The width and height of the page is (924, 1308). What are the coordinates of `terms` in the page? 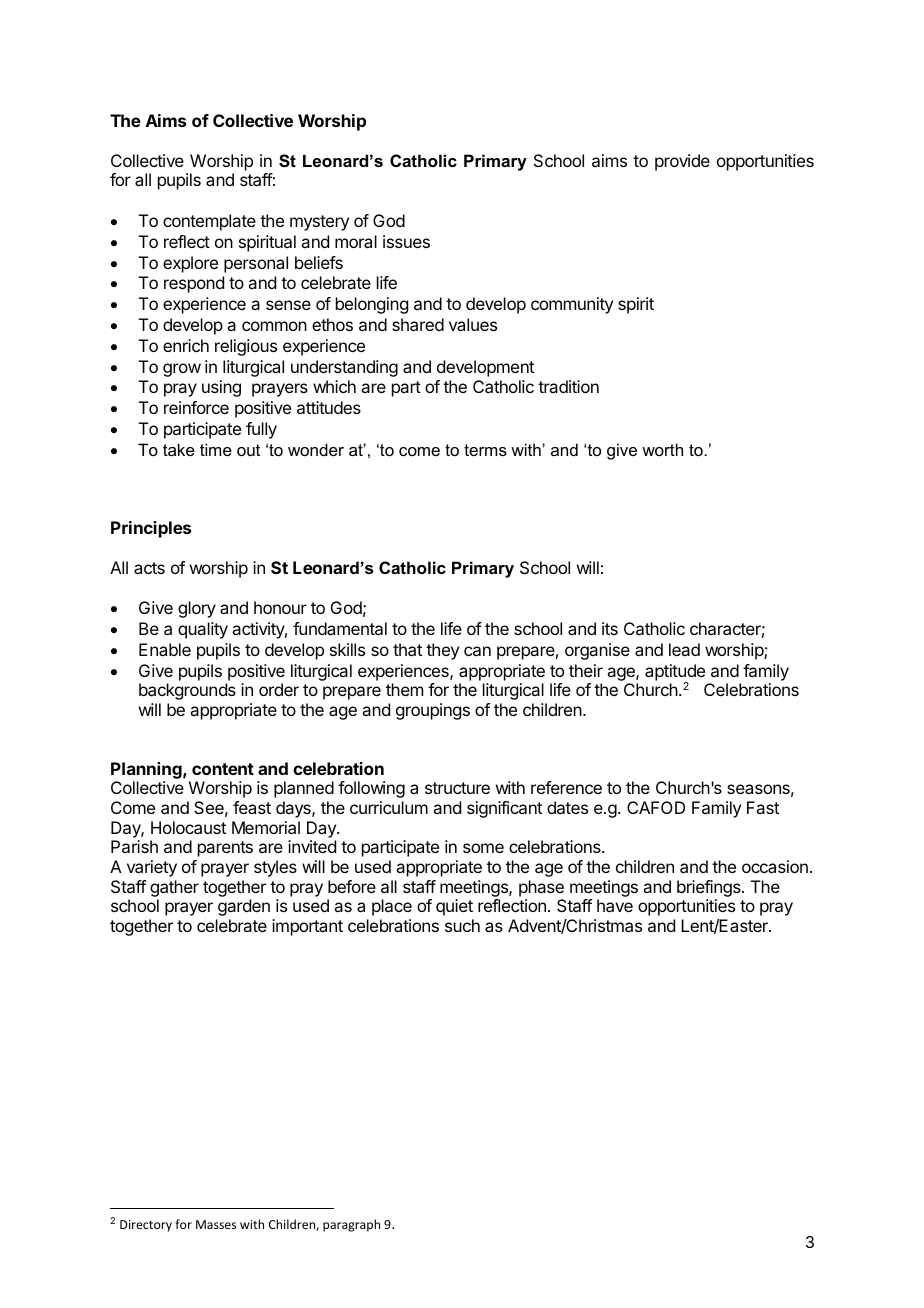 It's located at (485, 450).
